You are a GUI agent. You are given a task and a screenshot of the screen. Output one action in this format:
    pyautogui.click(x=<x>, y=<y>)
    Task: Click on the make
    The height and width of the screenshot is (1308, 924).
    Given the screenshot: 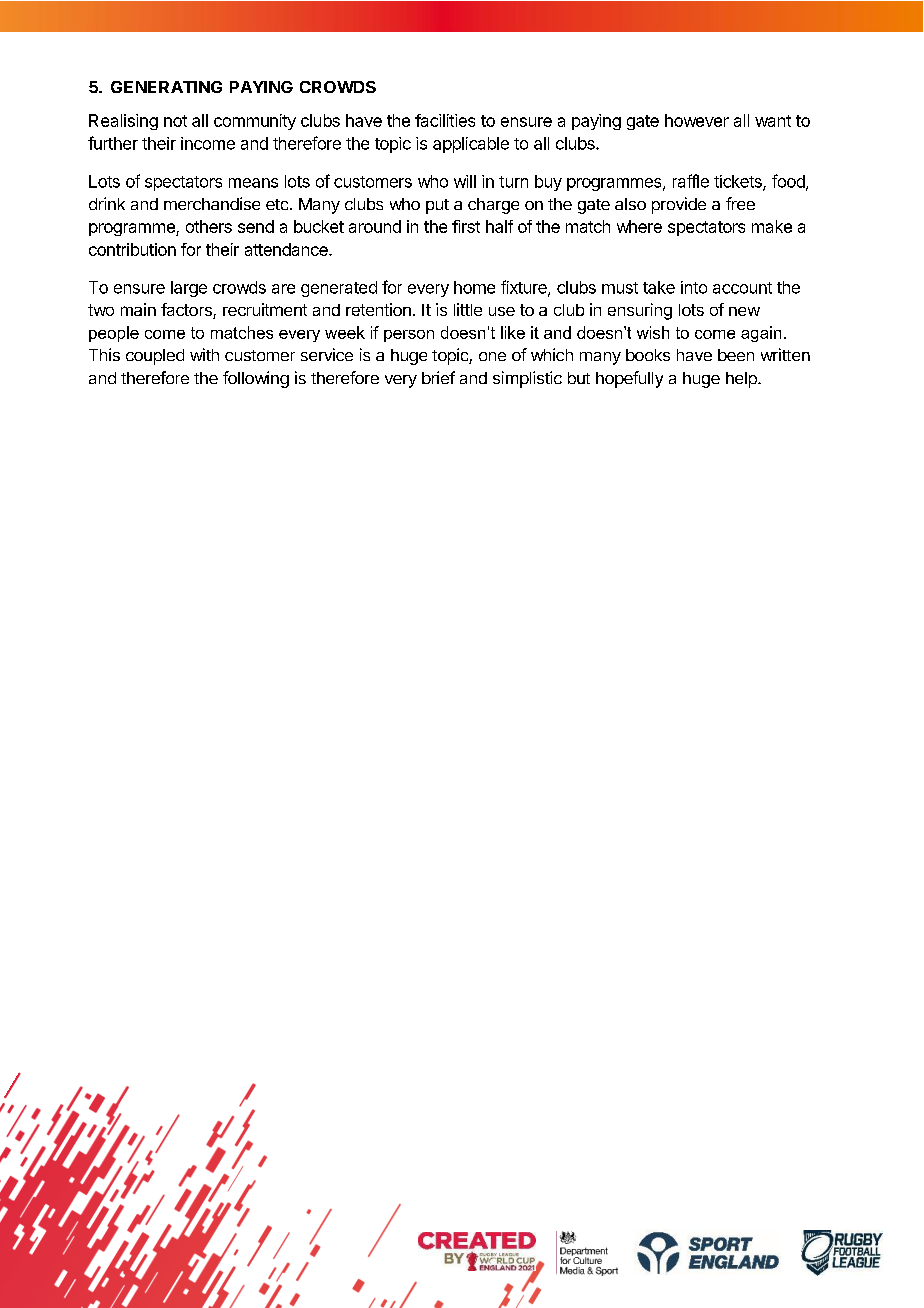 What is the action you would take?
    pyautogui.click(x=772, y=226)
